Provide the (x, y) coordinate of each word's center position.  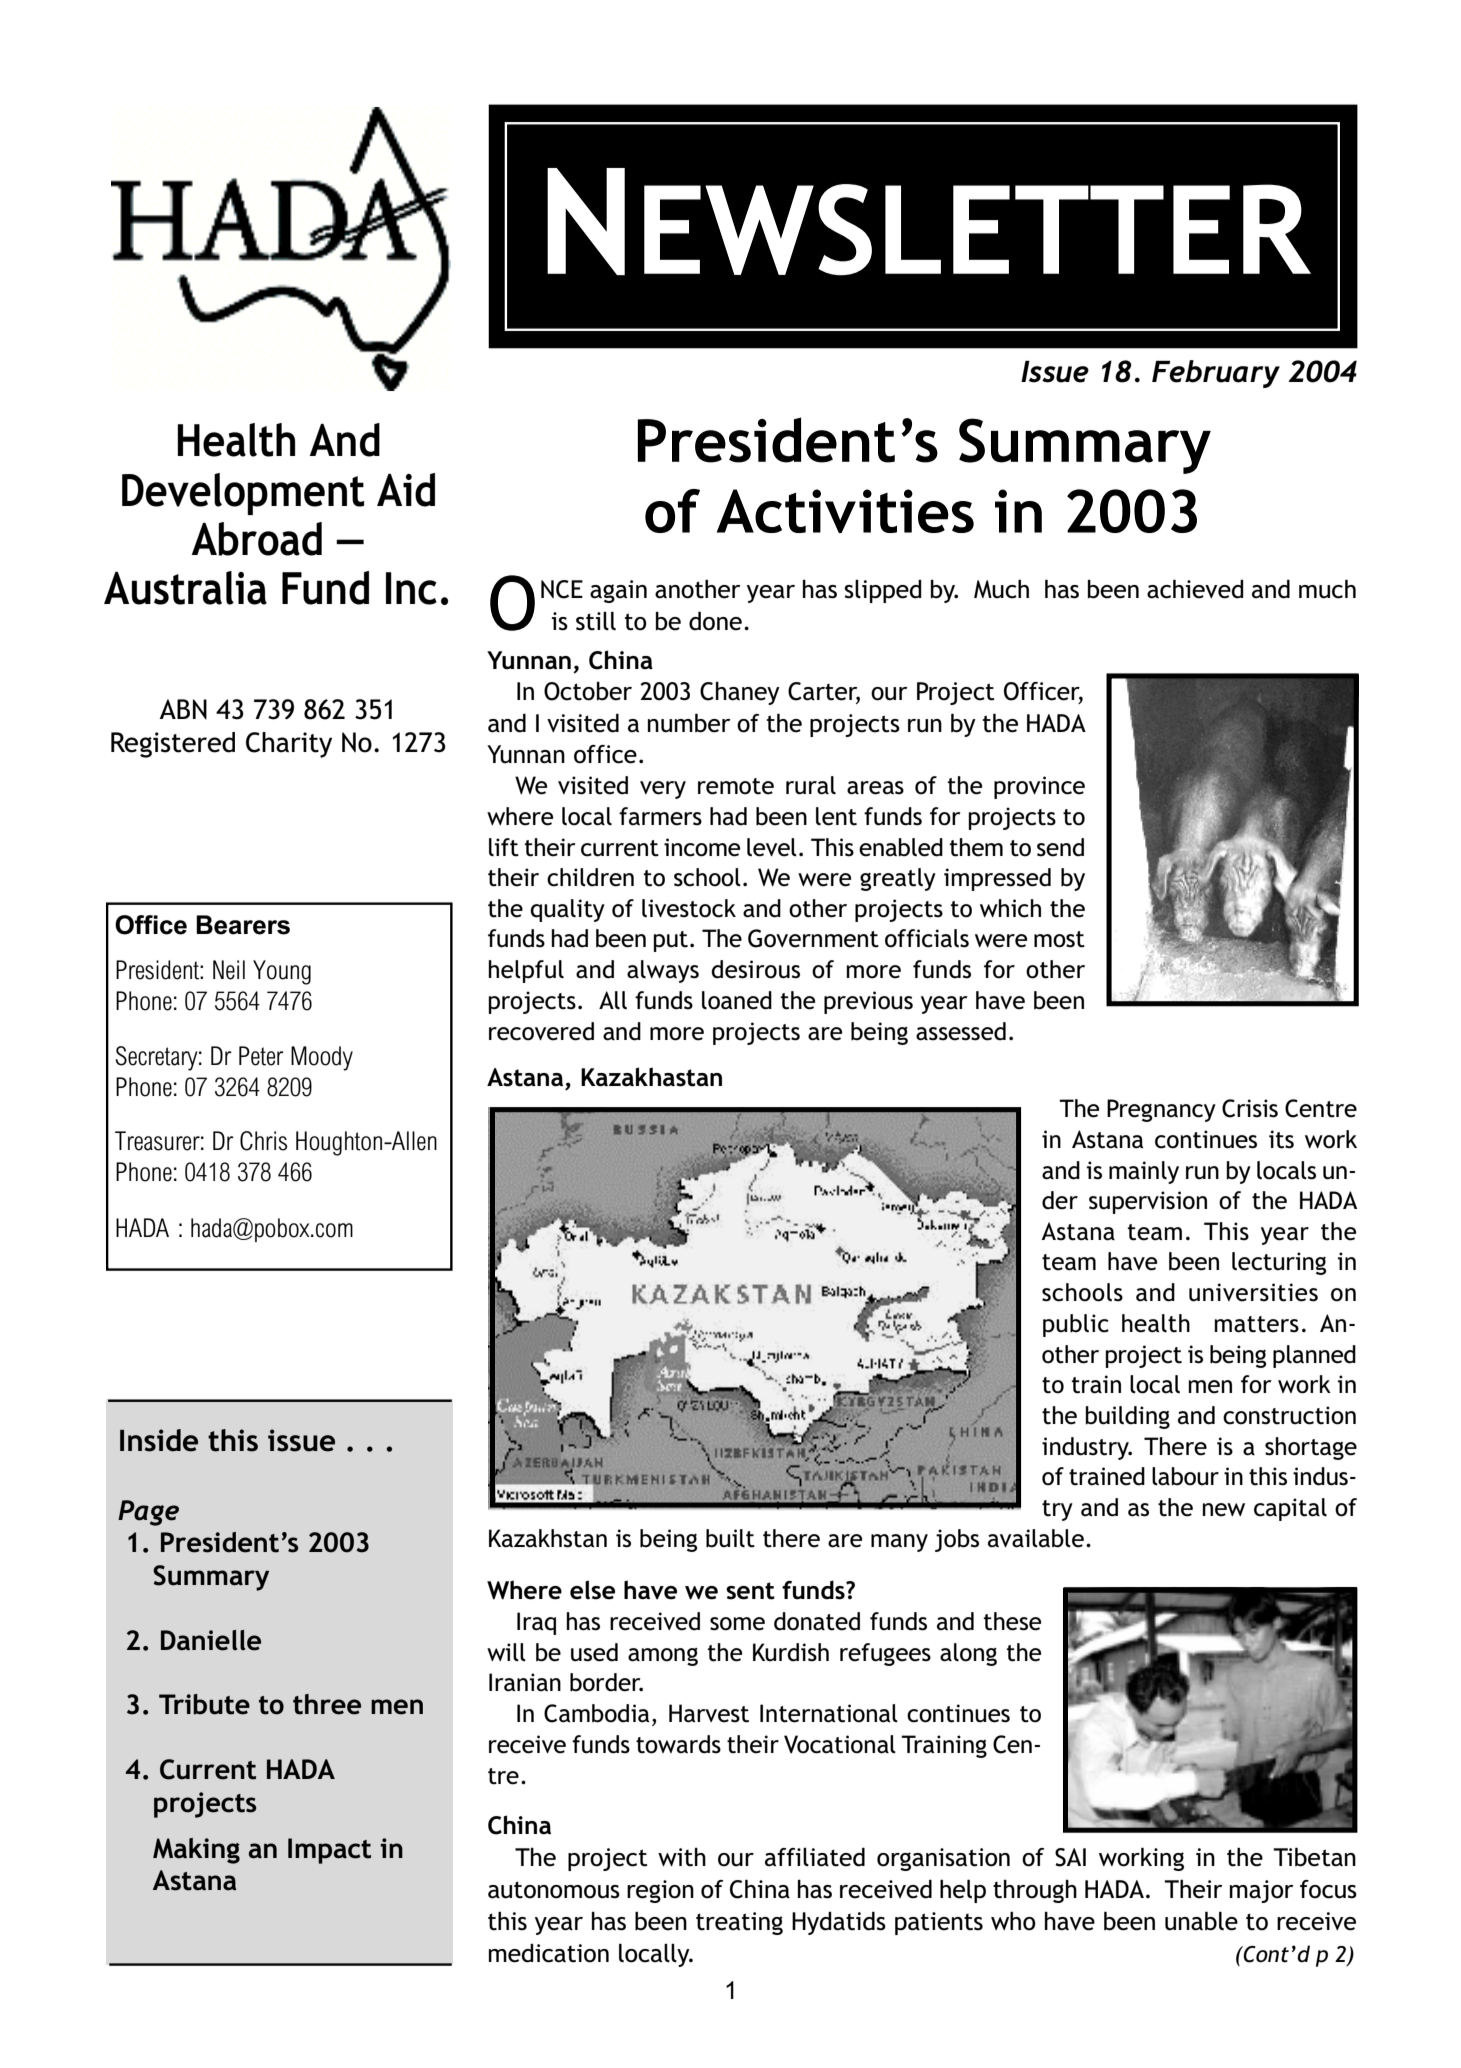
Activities (845, 511)
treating (739, 1923)
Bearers (243, 925)
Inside (159, 1440)
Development (243, 494)
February (1216, 374)
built (730, 1538)
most (1059, 939)
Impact (329, 1851)
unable (1201, 1921)
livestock (689, 908)
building (1127, 1417)
